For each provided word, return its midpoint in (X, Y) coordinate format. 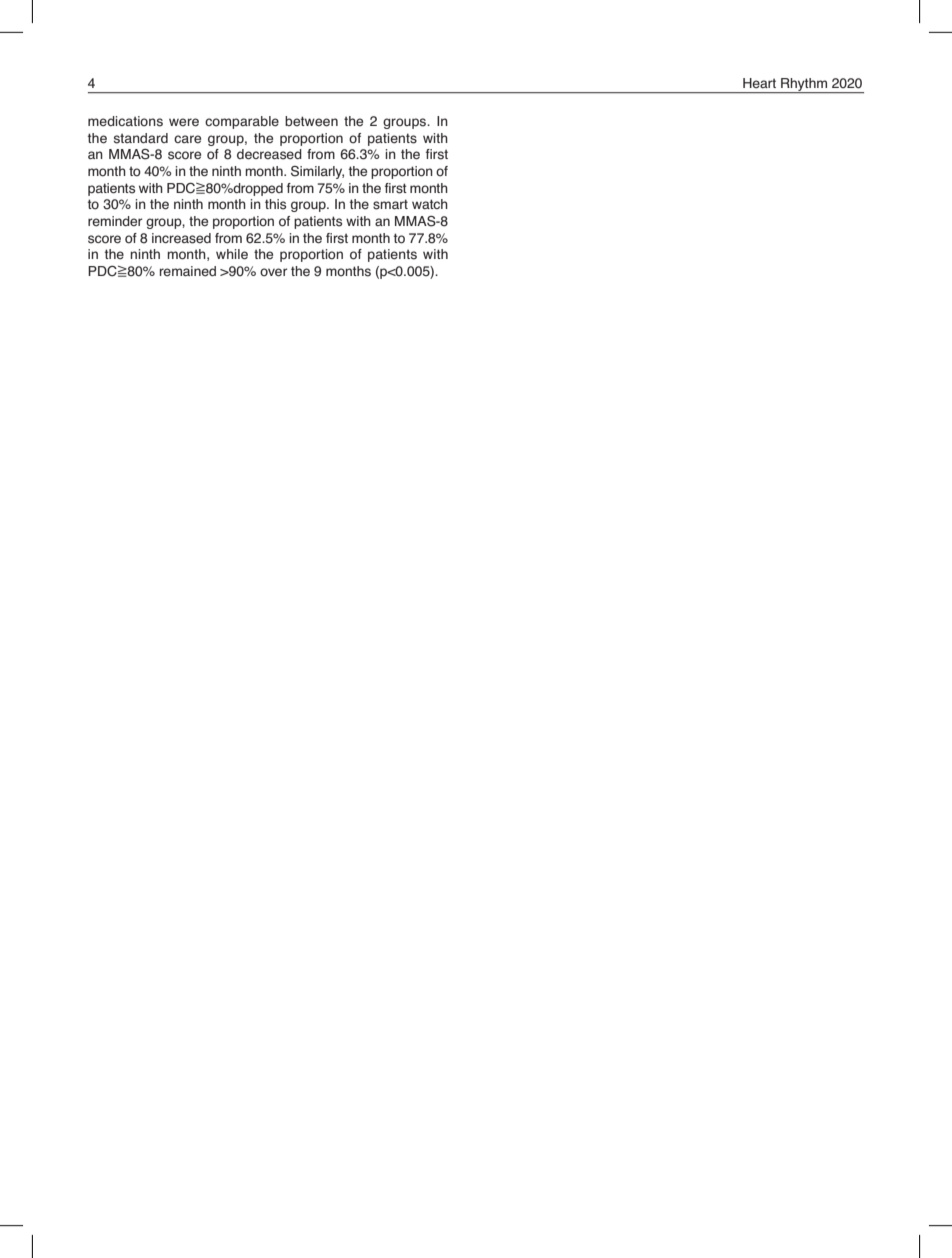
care (187, 139)
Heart (759, 83)
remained (188, 271)
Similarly (317, 172)
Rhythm (804, 85)
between (311, 121)
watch (430, 204)
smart (390, 204)
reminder (115, 221)
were (184, 122)
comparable (242, 122)
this (275, 204)
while (232, 254)
